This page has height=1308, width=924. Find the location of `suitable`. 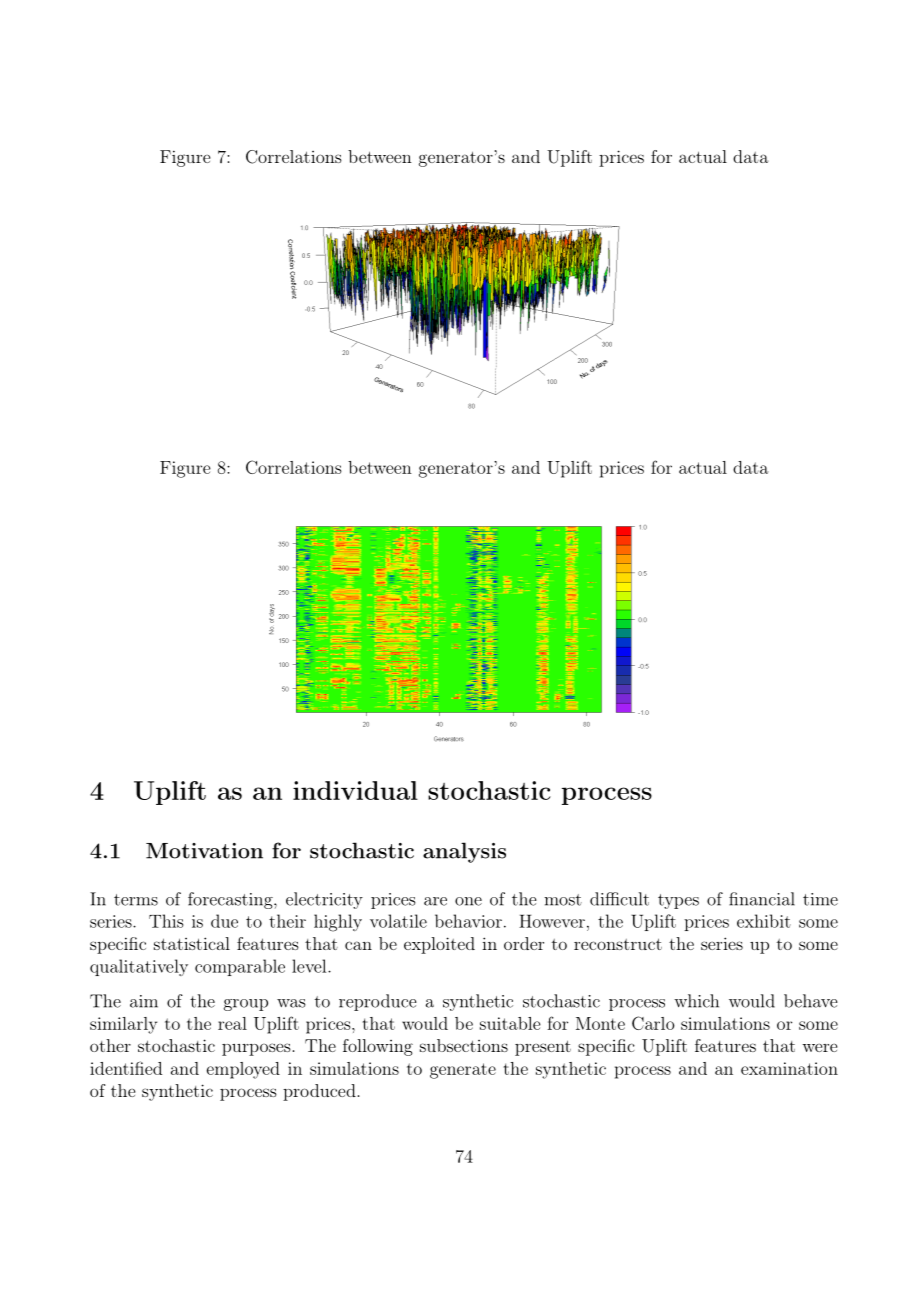

suitable is located at coordinates (510, 1023).
